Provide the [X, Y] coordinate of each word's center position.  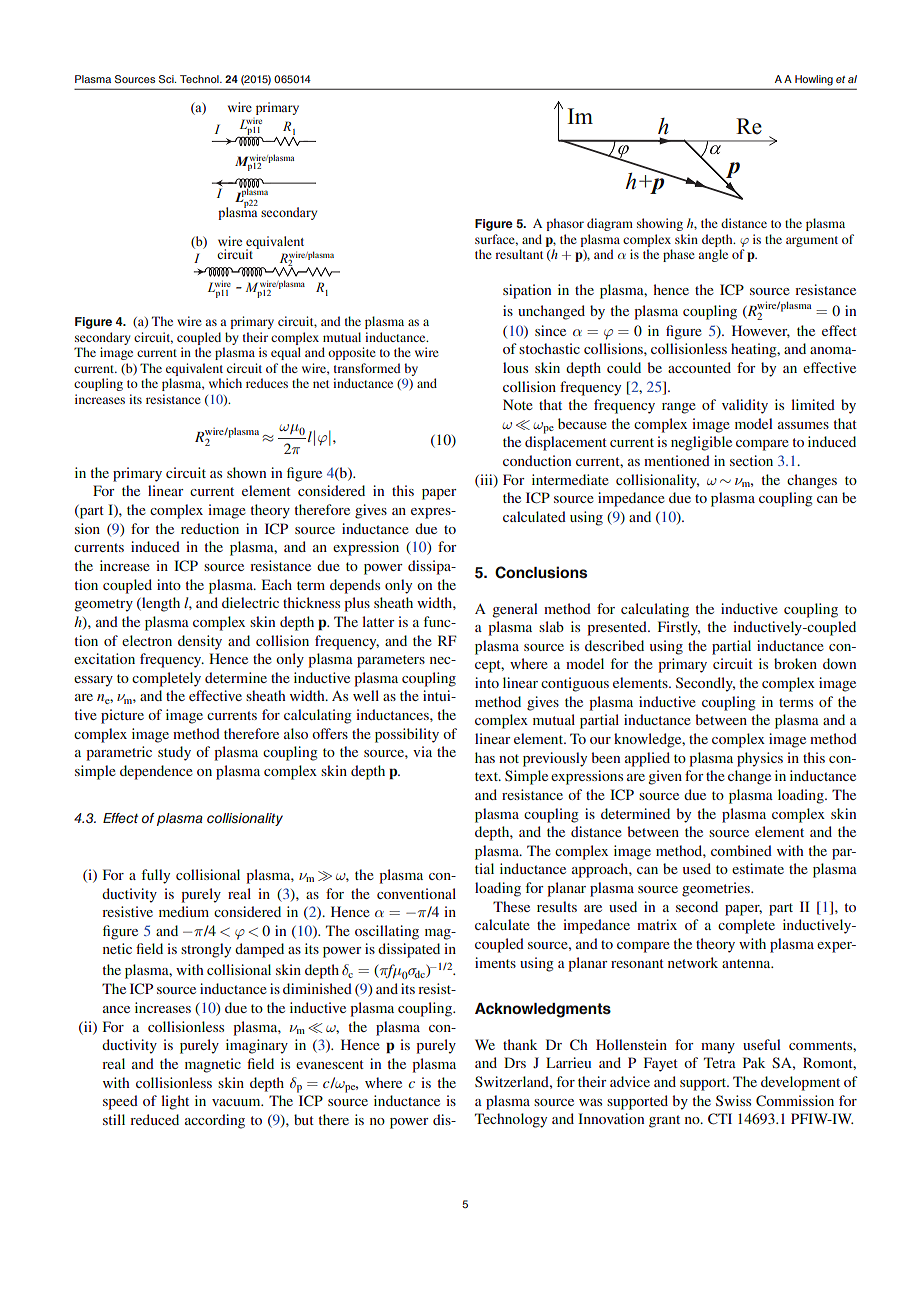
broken [795, 663]
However [761, 331]
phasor [565, 224]
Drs [515, 1062]
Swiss [733, 1100]
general [515, 610]
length [160, 604]
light [175, 1102]
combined [741, 850]
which [225, 383]
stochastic [549, 348]
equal [286, 353]
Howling [814, 80]
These [511, 906]
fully [156, 876]
